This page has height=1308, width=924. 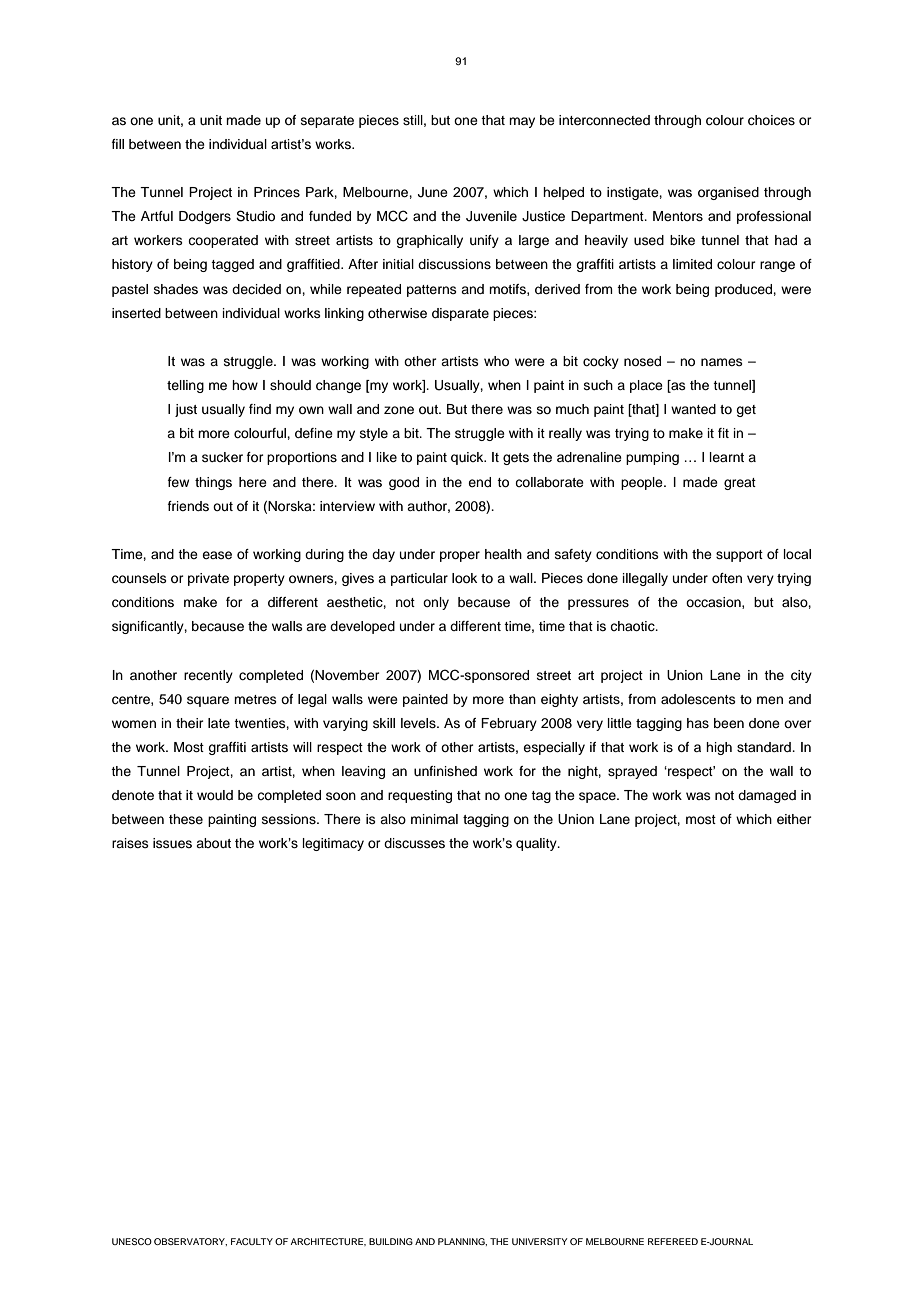 I want to click on organised, so click(x=728, y=193).
